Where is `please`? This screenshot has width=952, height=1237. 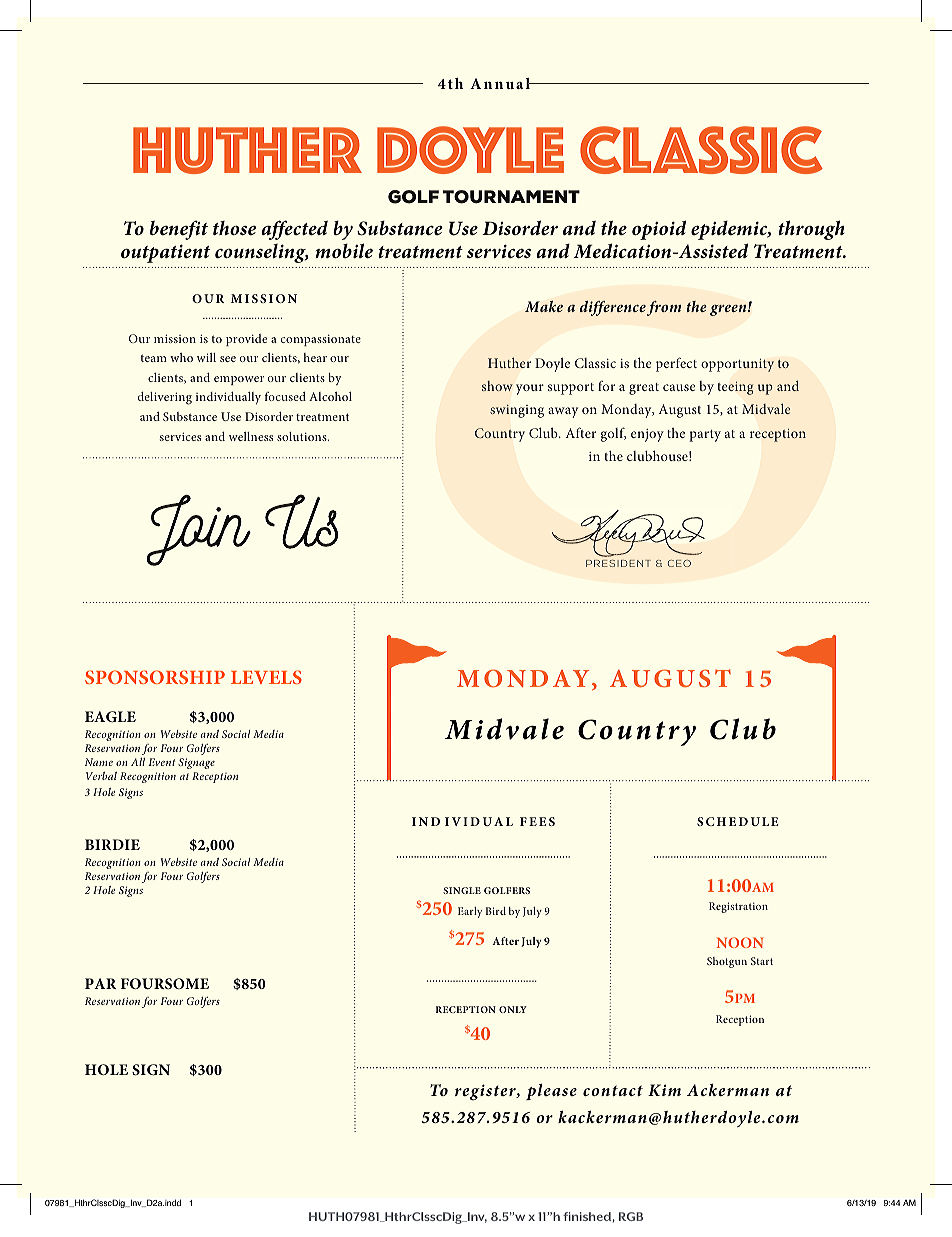 please is located at coordinates (551, 1092).
